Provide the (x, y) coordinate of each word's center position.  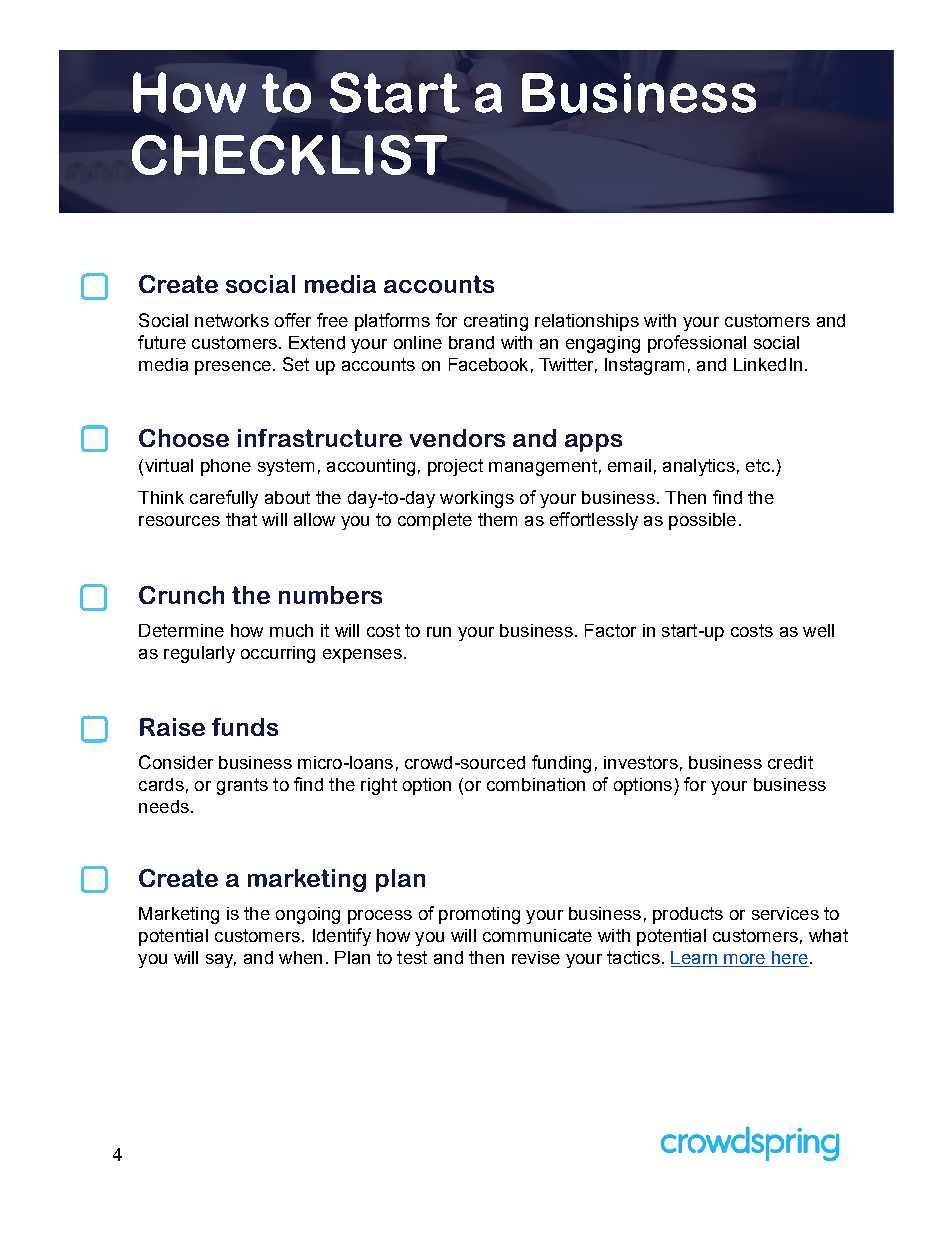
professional (697, 344)
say (221, 961)
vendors (457, 438)
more (744, 959)
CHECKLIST (289, 155)
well (818, 630)
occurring (278, 654)
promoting (479, 915)
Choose (184, 438)
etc (759, 465)
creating (496, 322)
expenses (362, 656)
